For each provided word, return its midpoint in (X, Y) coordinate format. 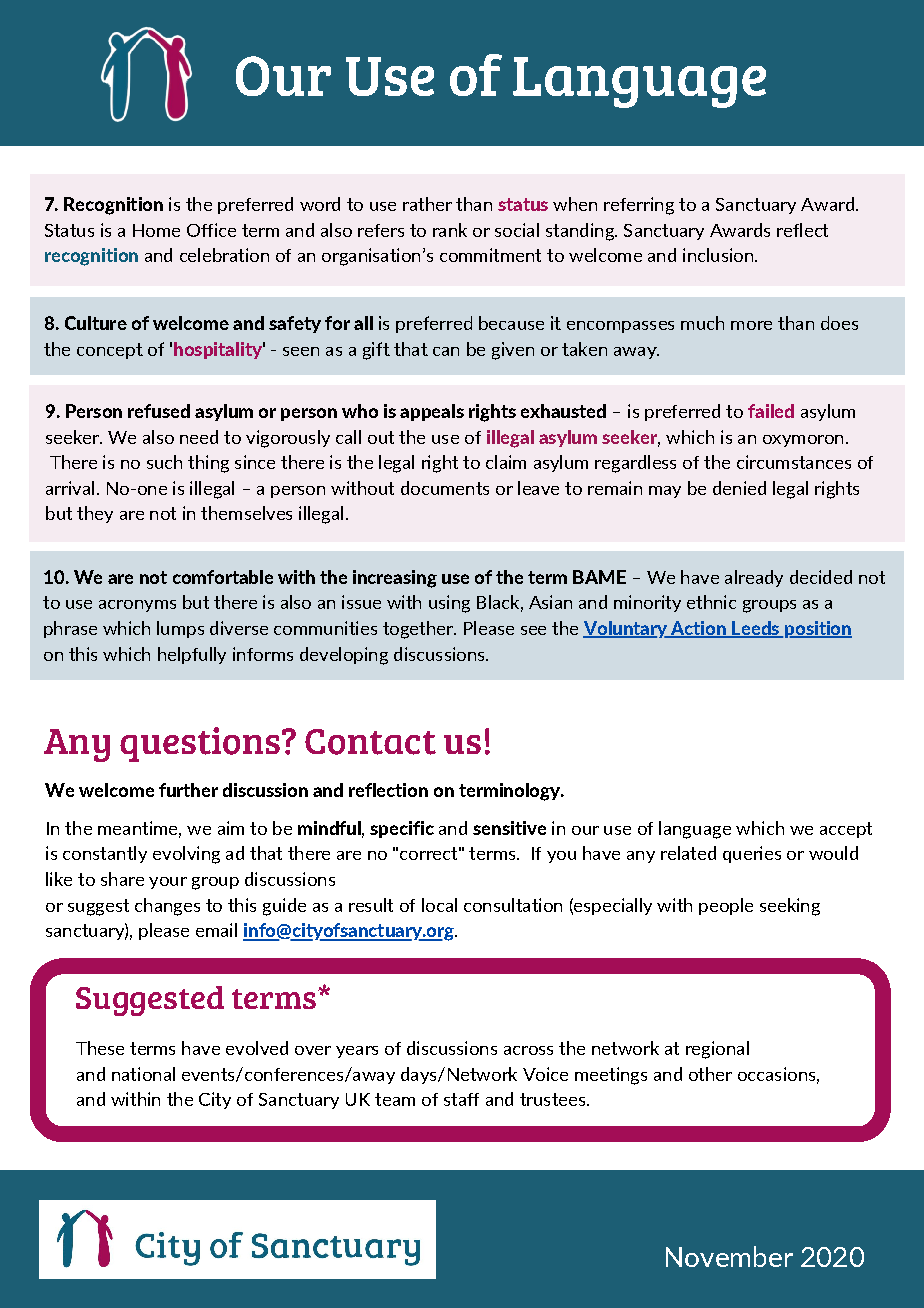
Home (156, 230)
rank (450, 230)
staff (461, 1099)
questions (200, 744)
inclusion (718, 255)
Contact (370, 742)
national (143, 1074)
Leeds (756, 629)
